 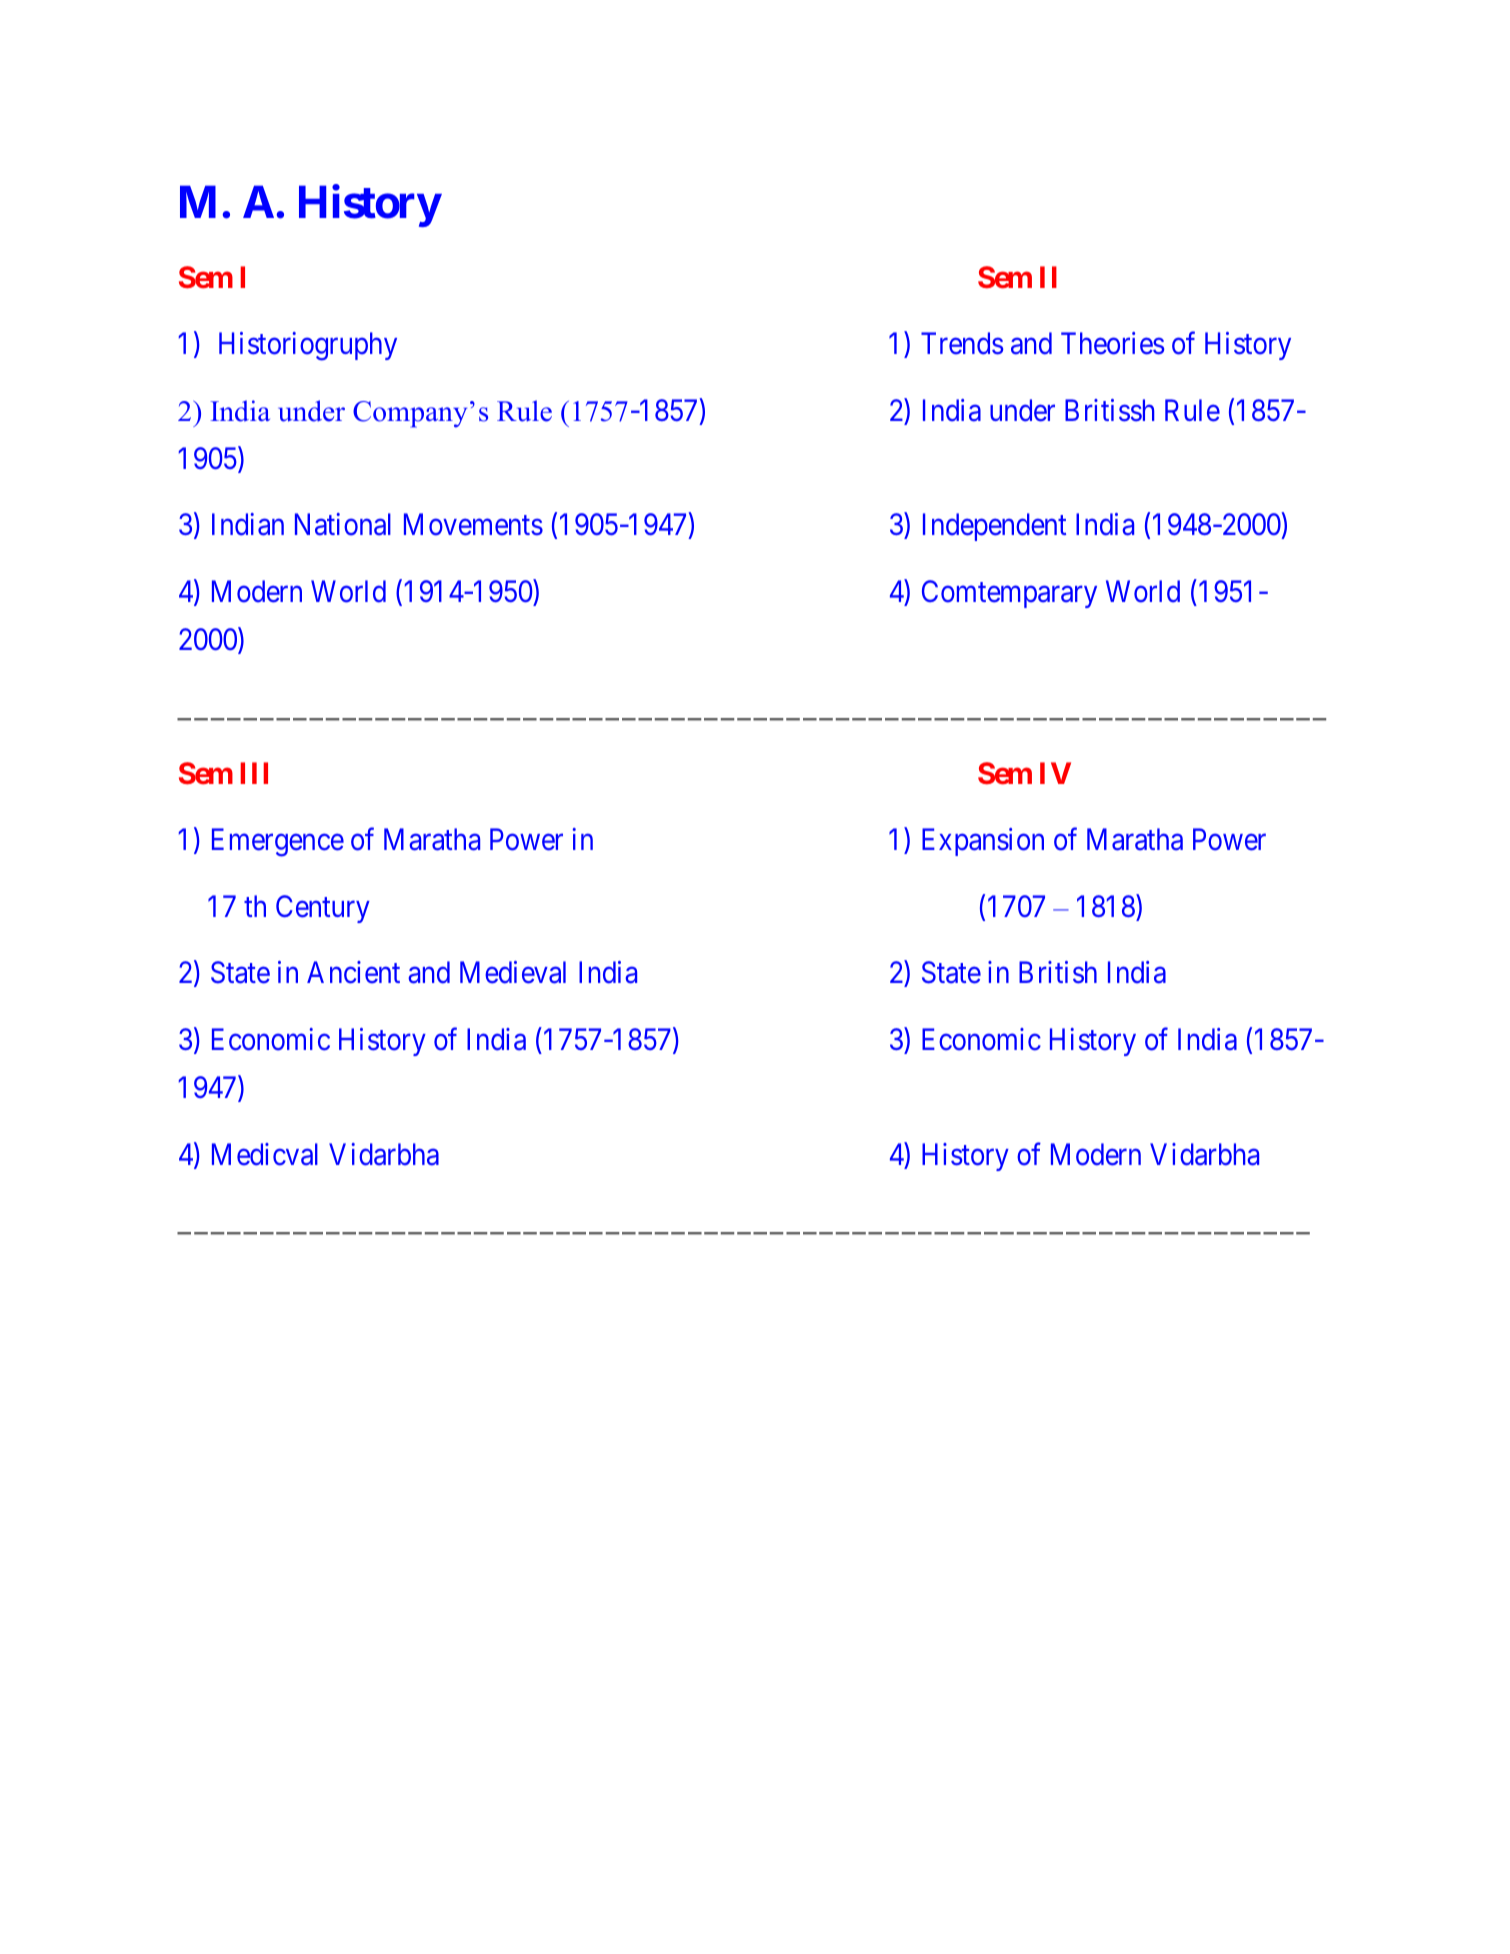 I want to click on British, so click(x=1058, y=972).
